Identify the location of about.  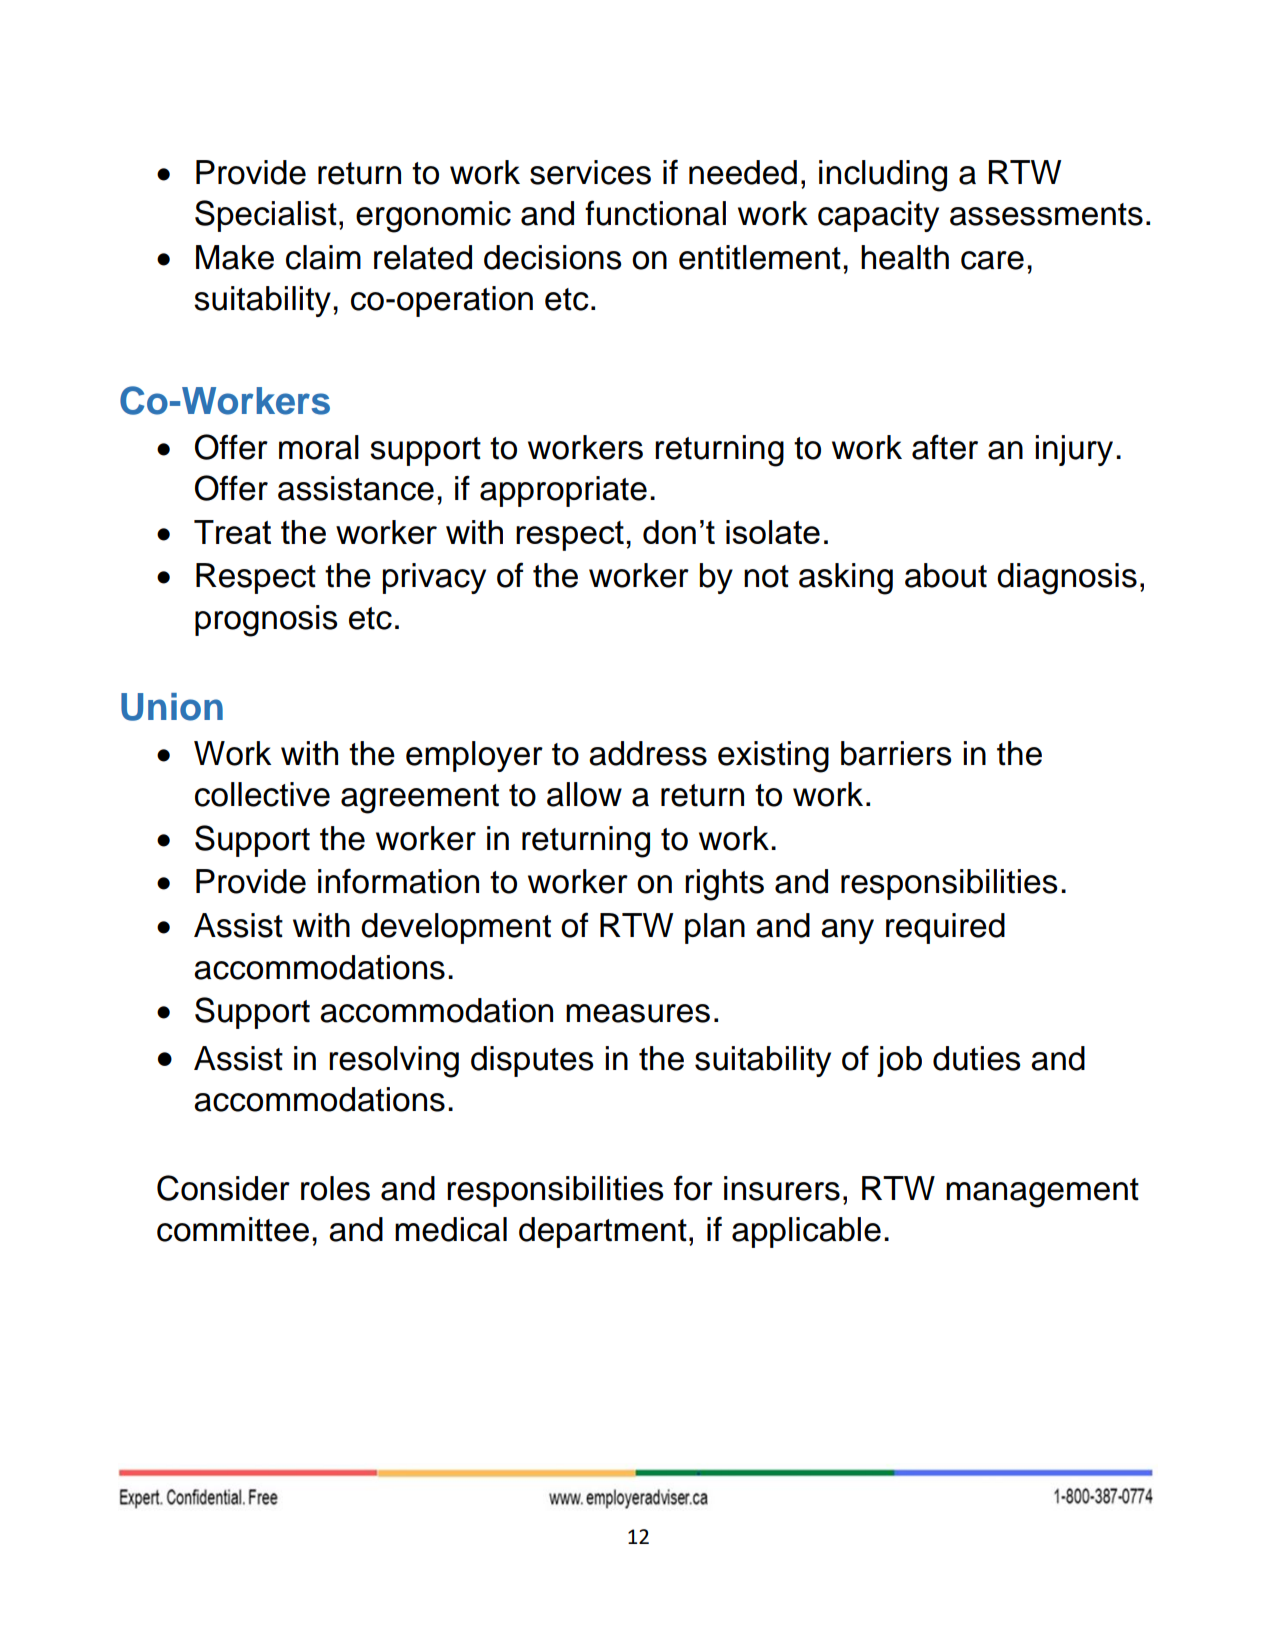
(946, 575).
